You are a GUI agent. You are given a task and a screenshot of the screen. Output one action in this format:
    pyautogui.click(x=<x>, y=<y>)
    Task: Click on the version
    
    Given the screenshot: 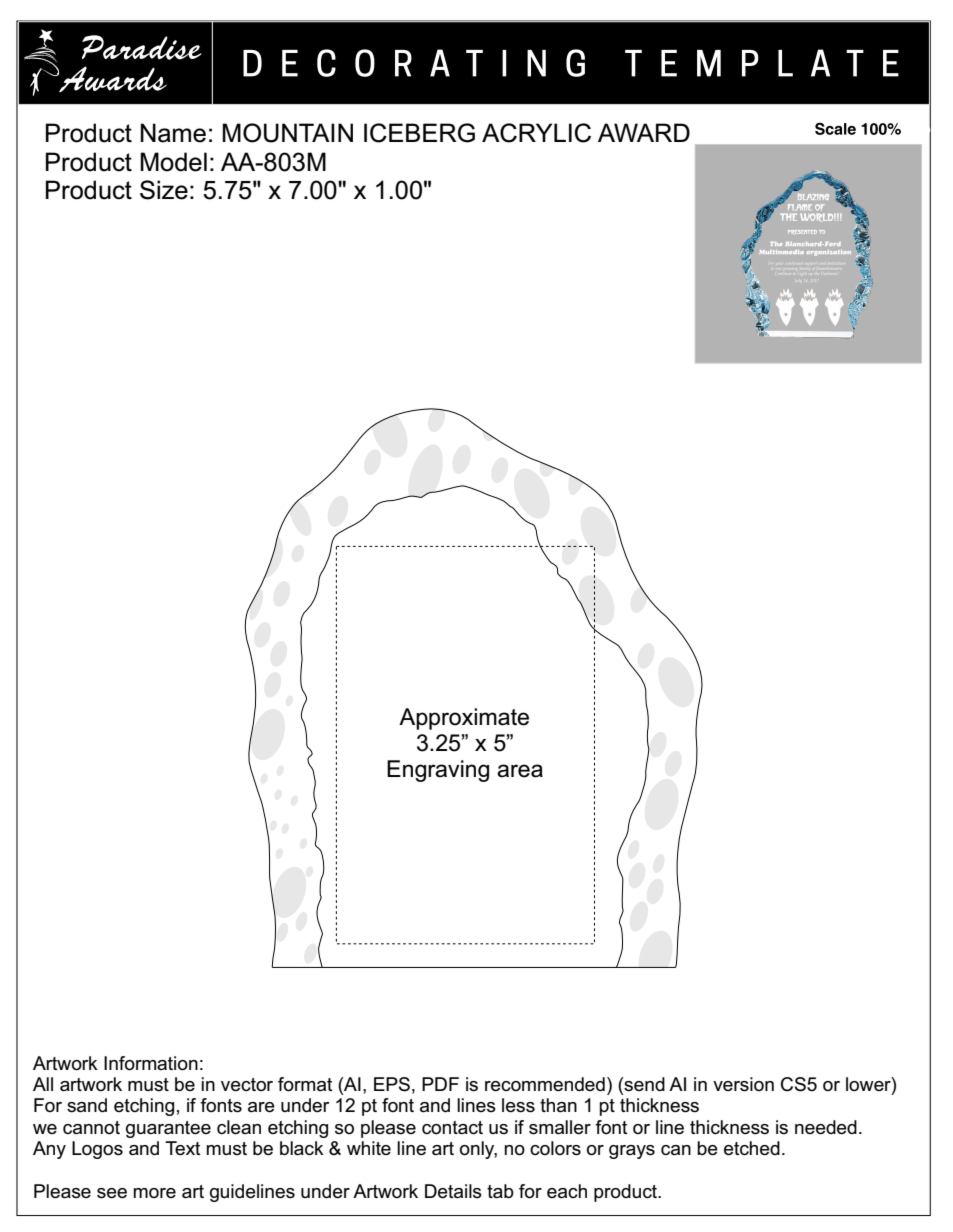 What is the action you would take?
    pyautogui.click(x=743, y=1084)
